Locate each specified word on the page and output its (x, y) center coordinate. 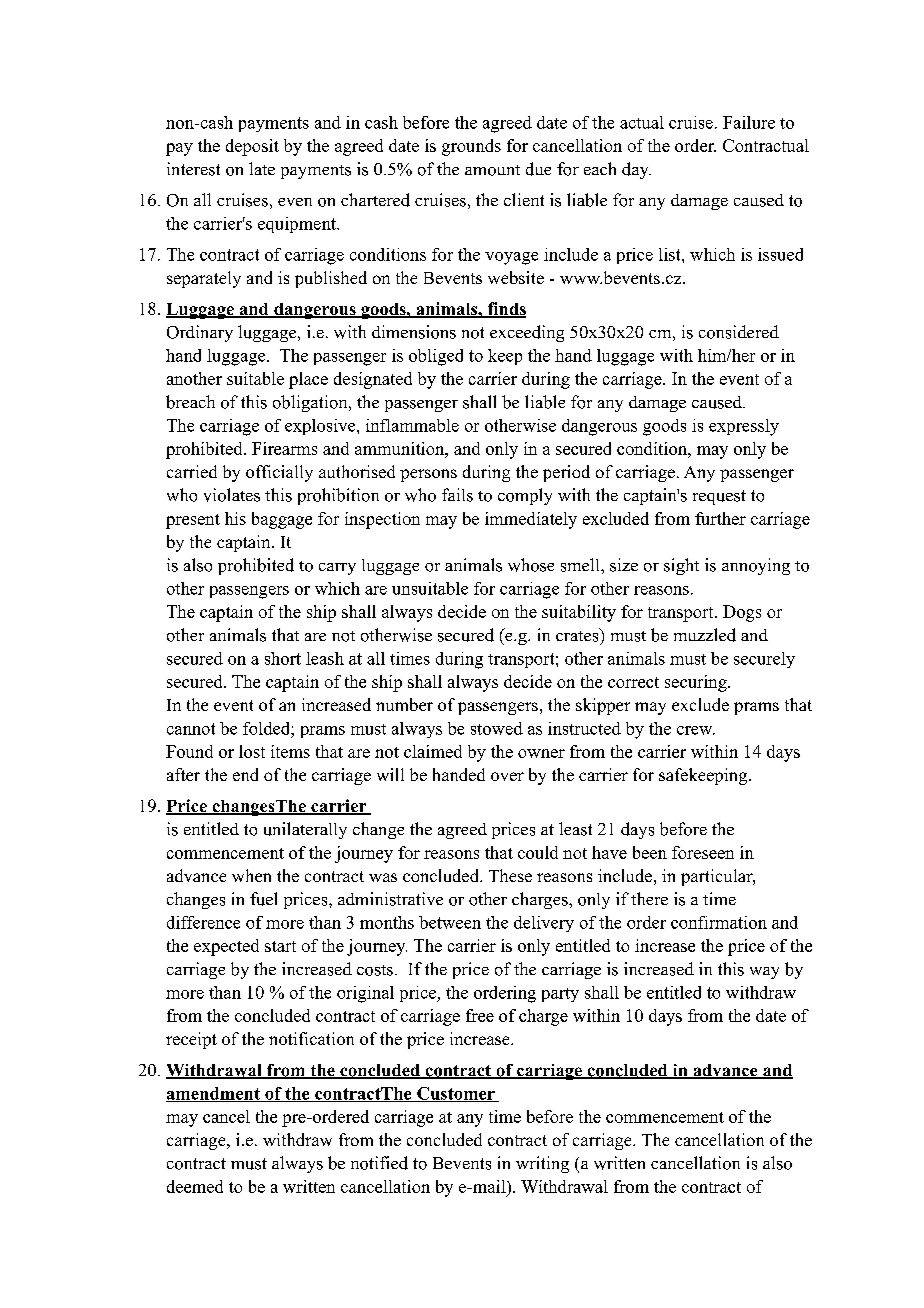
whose (531, 565)
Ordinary (200, 333)
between (450, 922)
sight (681, 566)
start (280, 946)
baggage (282, 520)
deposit (252, 147)
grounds (471, 147)
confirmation (719, 922)
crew (696, 730)
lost (252, 751)
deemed (195, 1186)
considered (739, 332)
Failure (749, 122)
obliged (436, 357)
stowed (497, 728)
